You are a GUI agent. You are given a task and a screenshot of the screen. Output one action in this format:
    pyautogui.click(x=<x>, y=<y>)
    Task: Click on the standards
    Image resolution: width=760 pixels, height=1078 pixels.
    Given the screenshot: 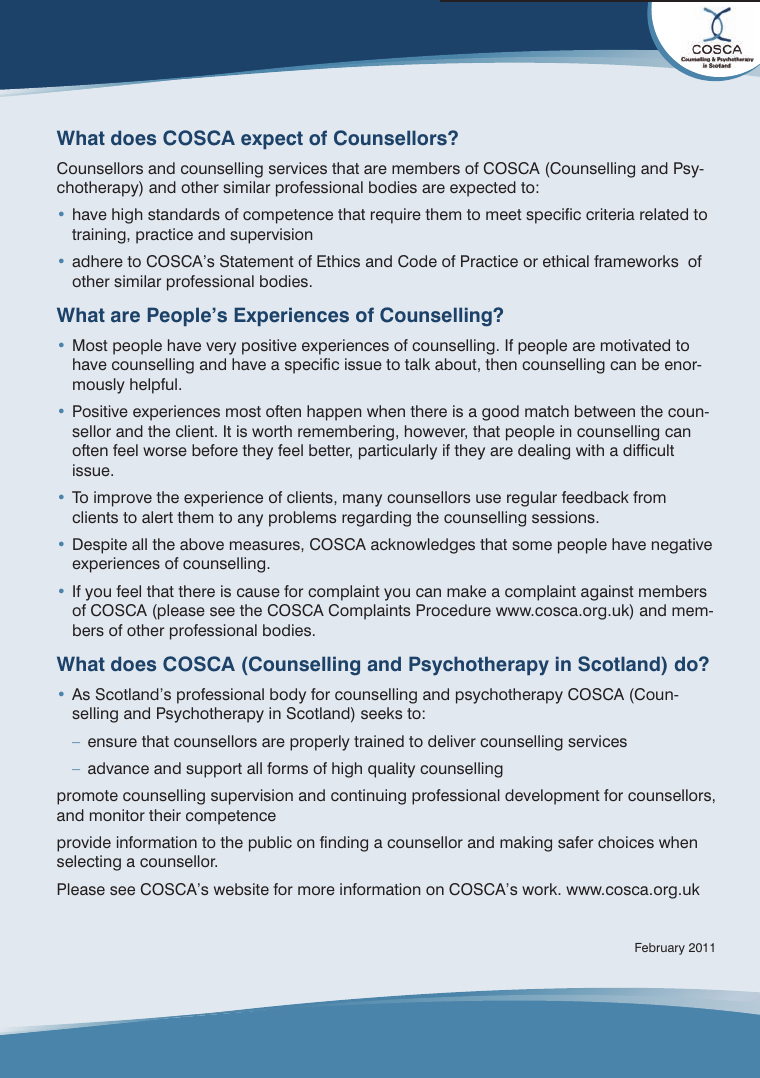 What is the action you would take?
    pyautogui.click(x=184, y=214)
